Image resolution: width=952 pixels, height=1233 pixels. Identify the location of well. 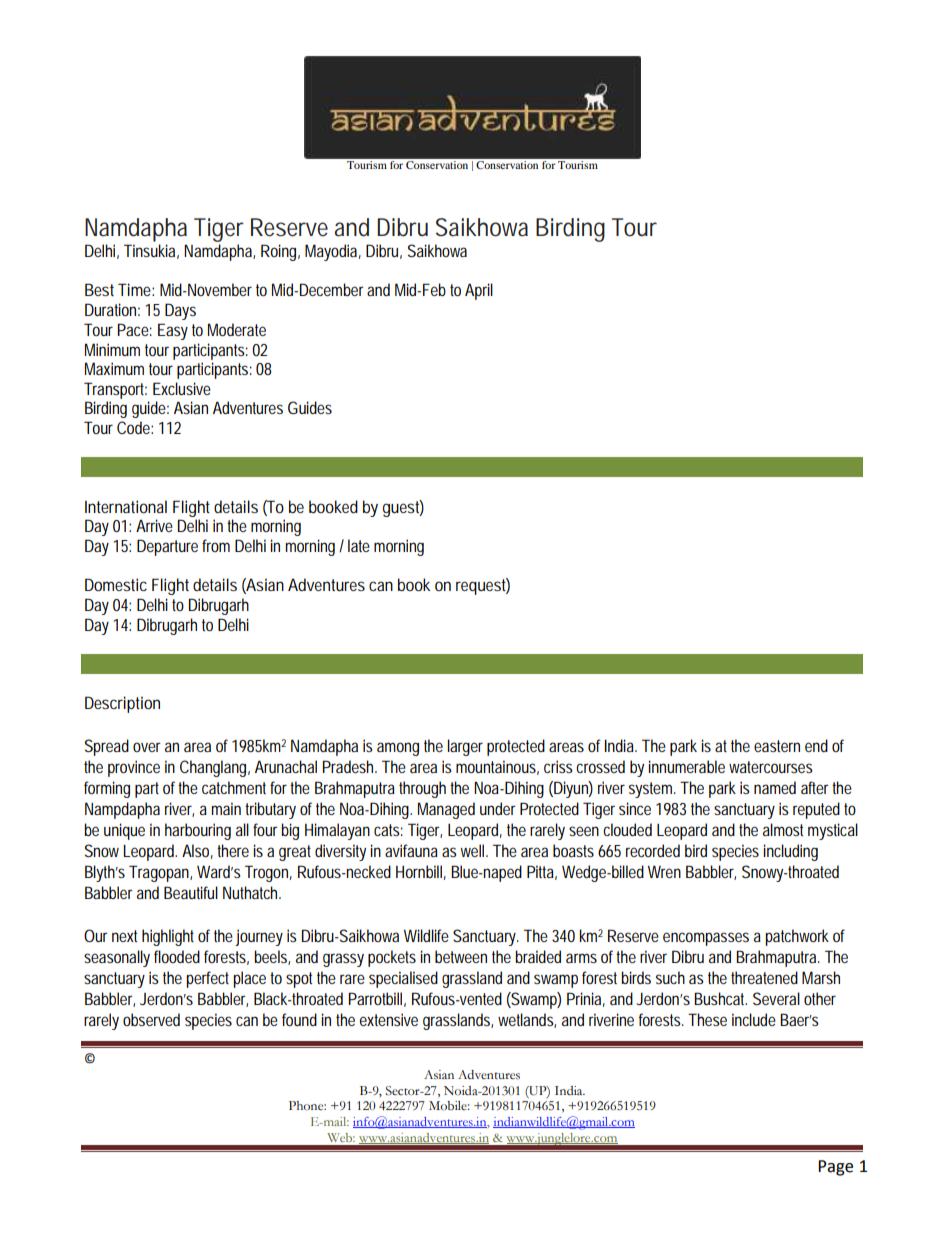
(474, 850).
